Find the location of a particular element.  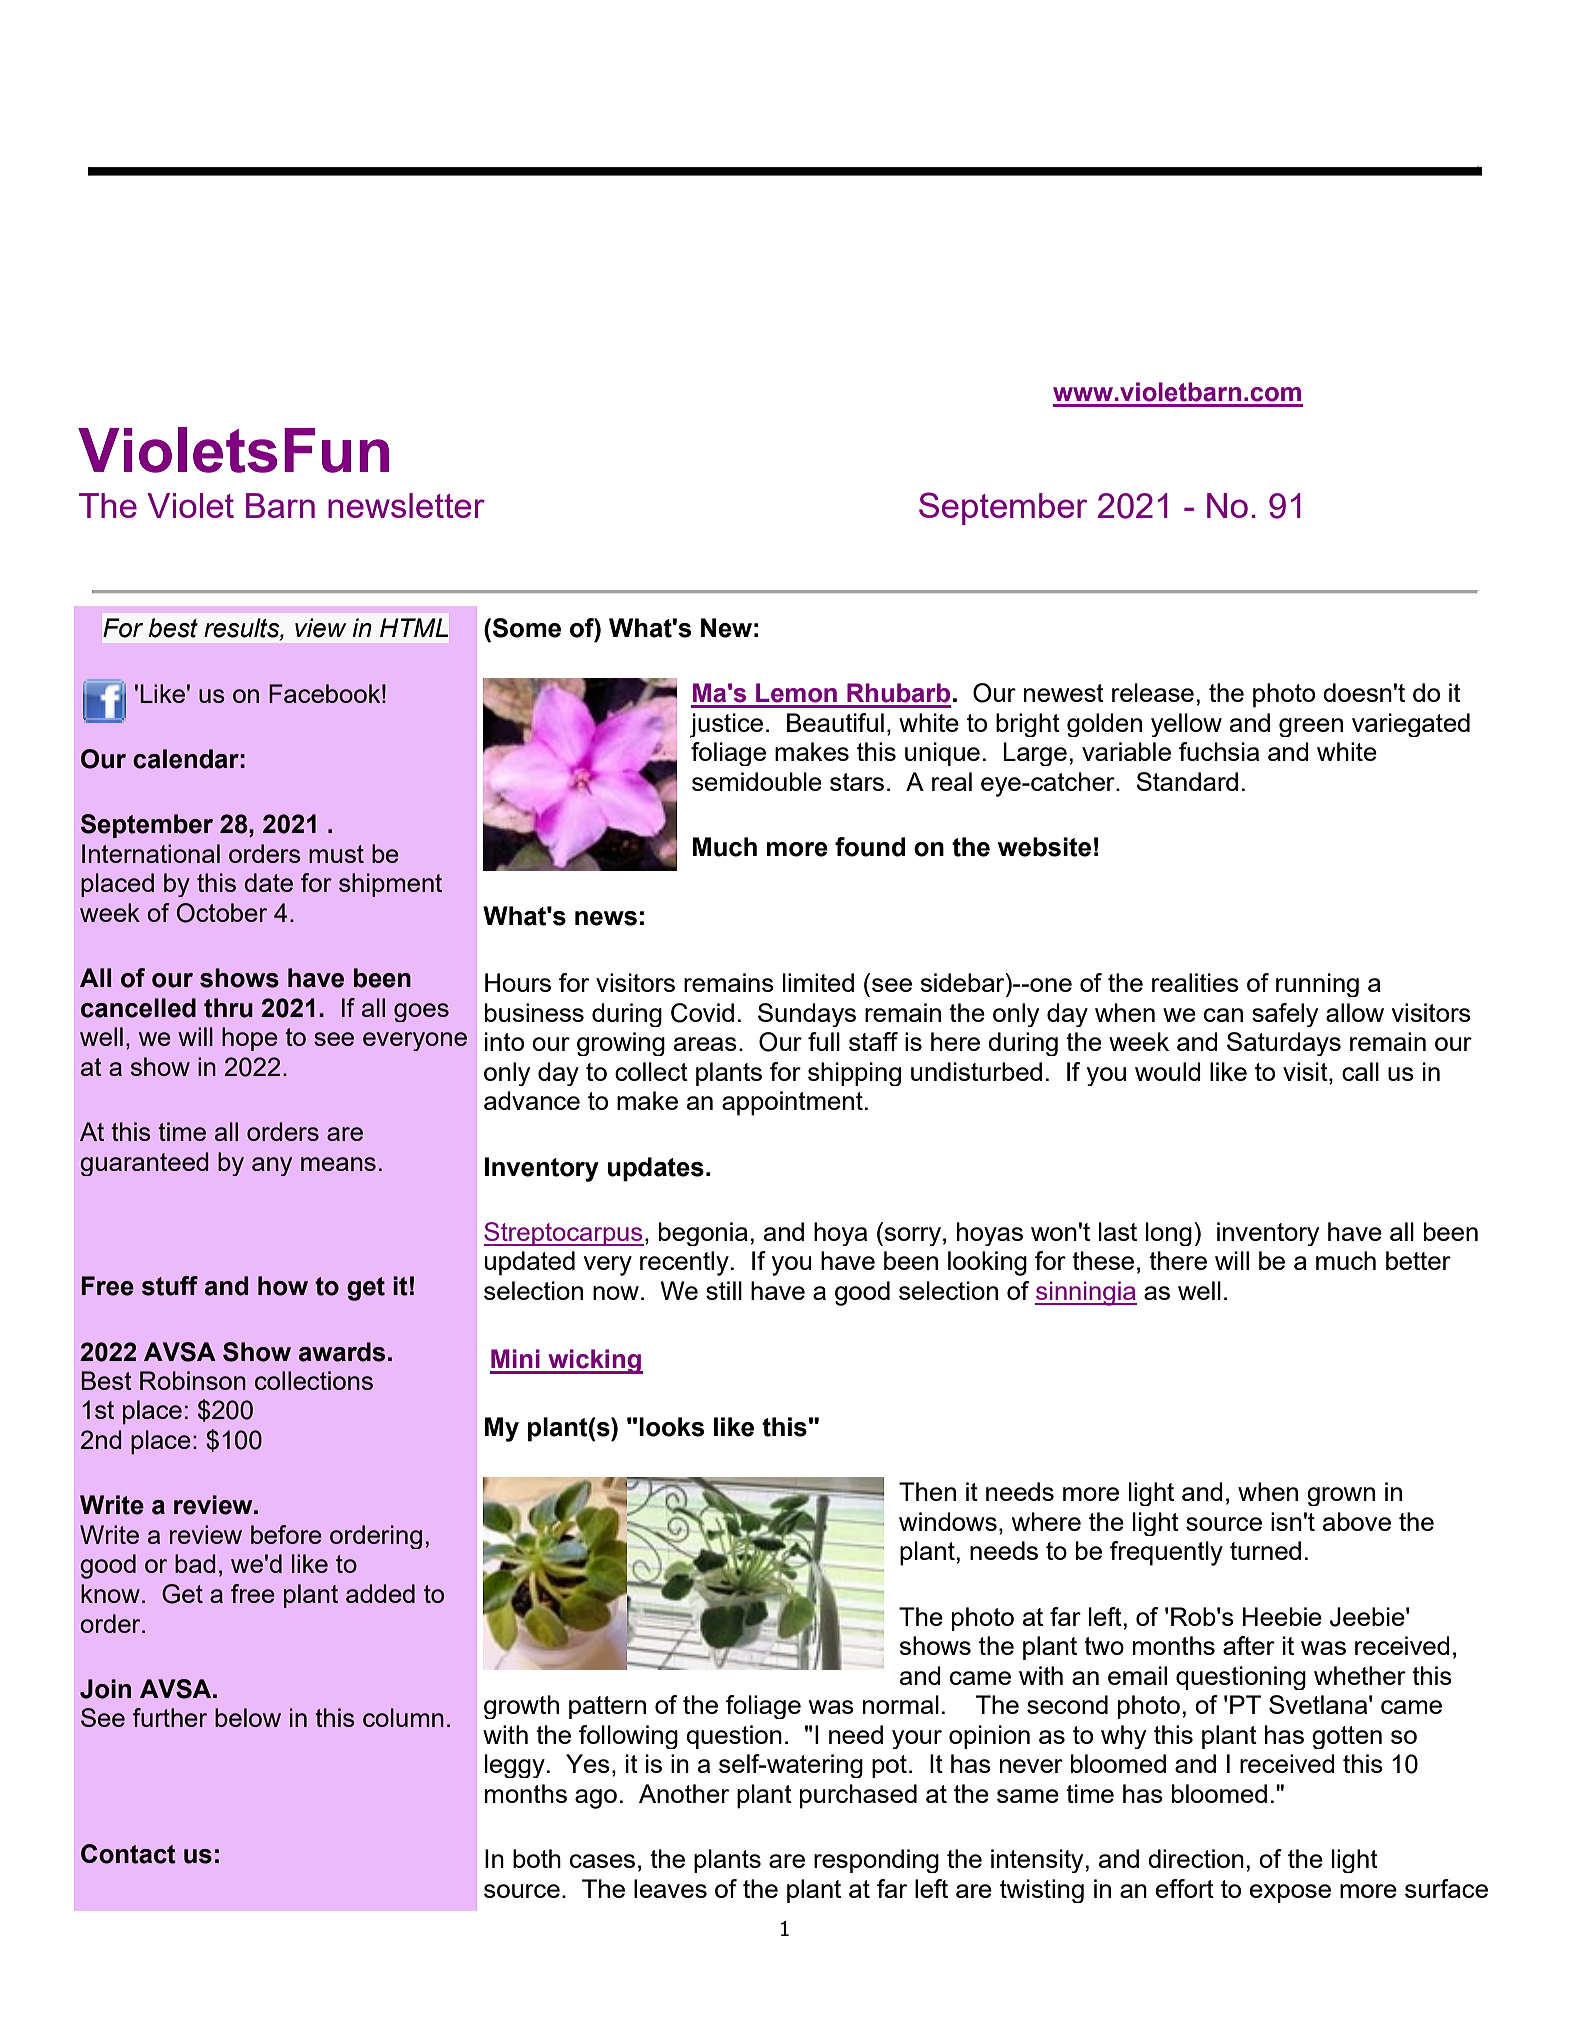

Saturdays is located at coordinates (1284, 1044).
